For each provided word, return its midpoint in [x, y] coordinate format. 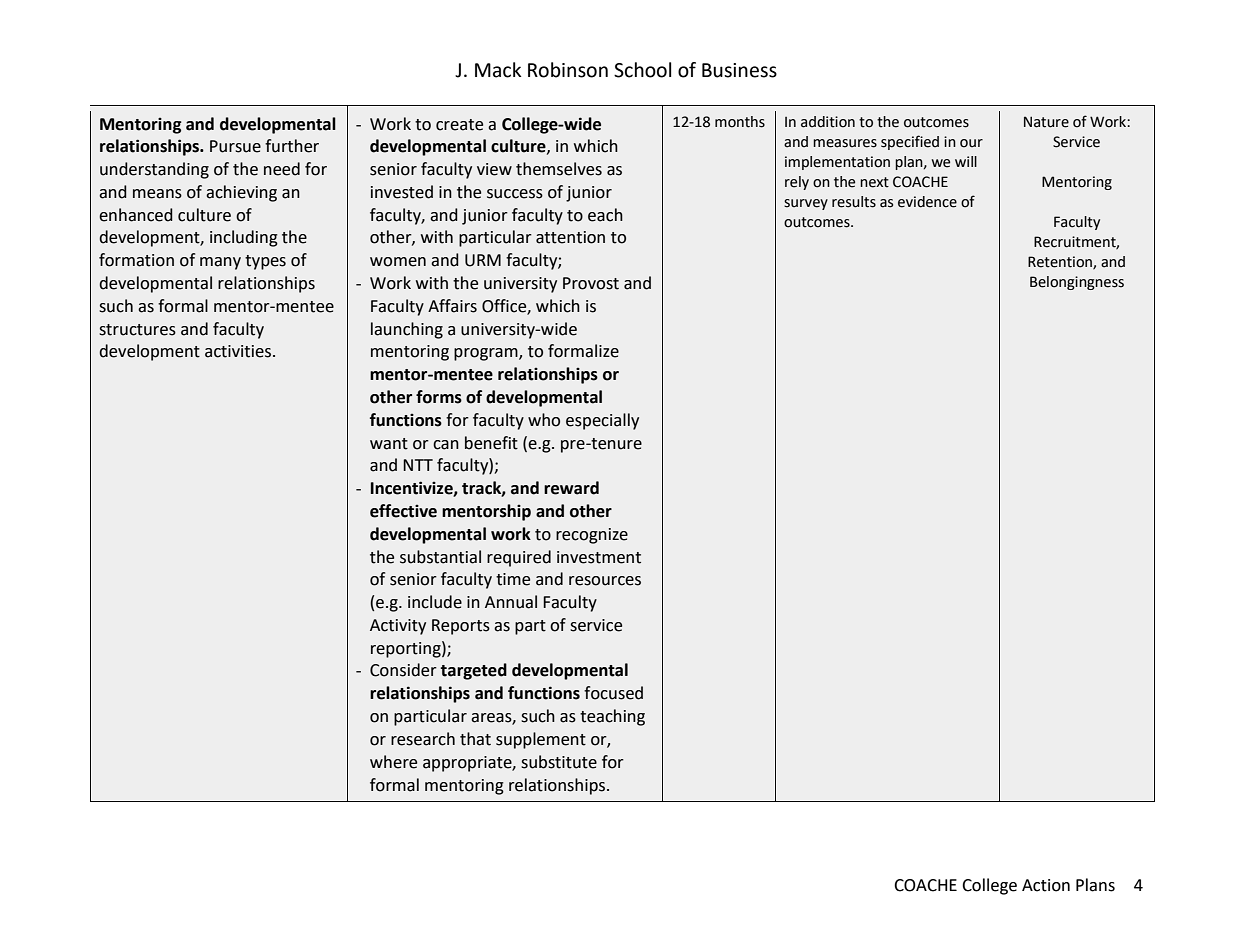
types [265, 262]
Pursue [235, 146]
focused [613, 693]
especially [602, 421]
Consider [403, 670]
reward [571, 488]
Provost [591, 283]
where [393, 762]
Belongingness [1077, 283]
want [389, 444]
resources [605, 581]
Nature [1046, 122]
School [642, 70]
